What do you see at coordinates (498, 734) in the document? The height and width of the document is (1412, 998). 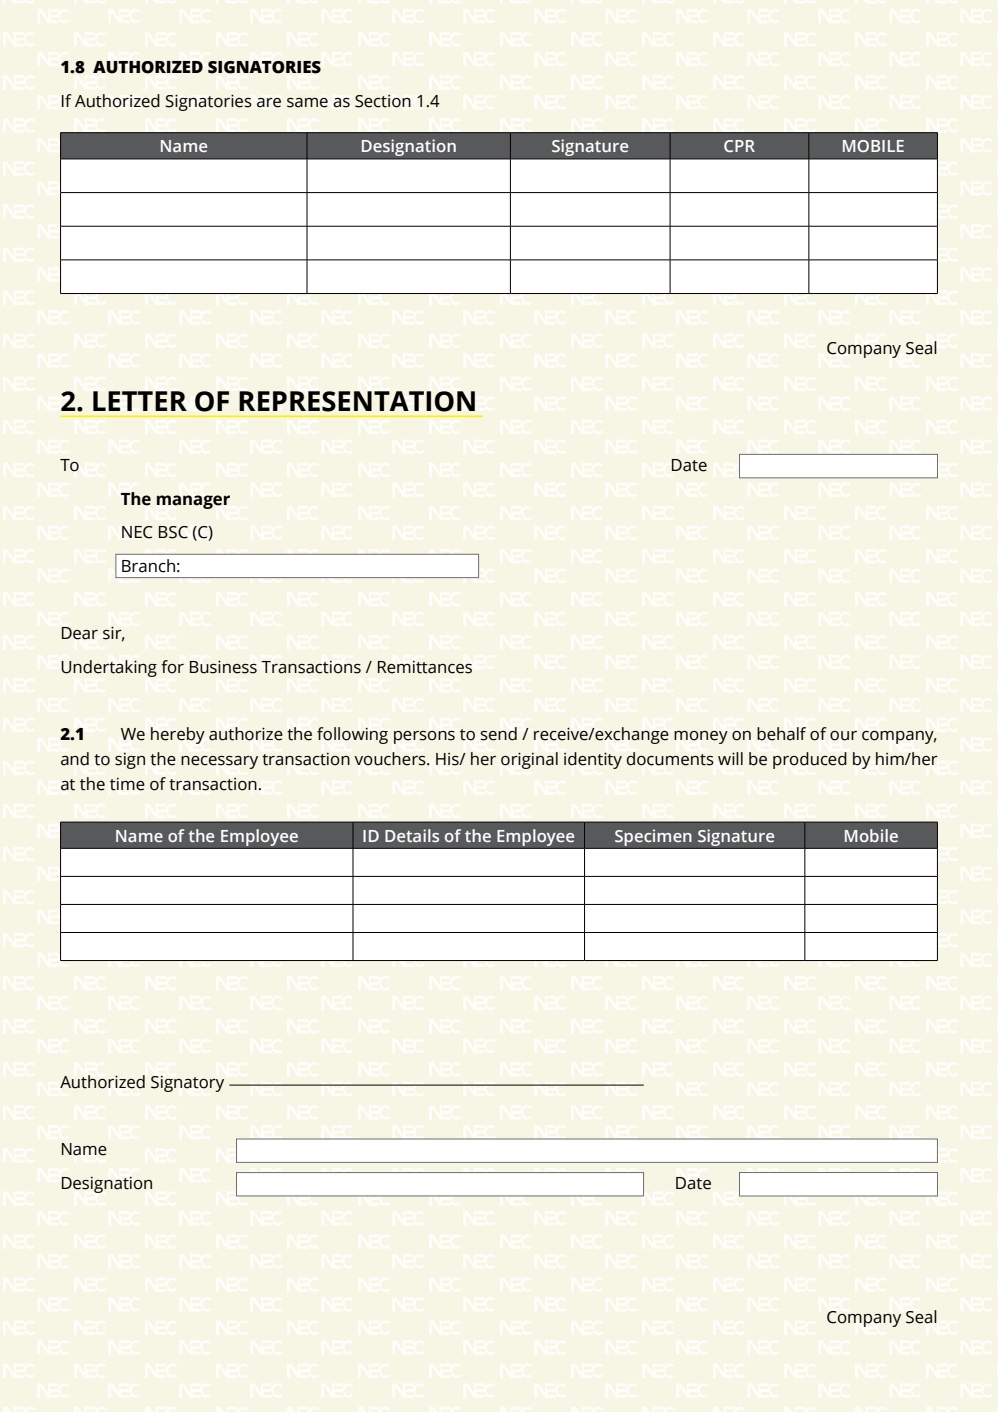 I see `send` at bounding box center [498, 734].
